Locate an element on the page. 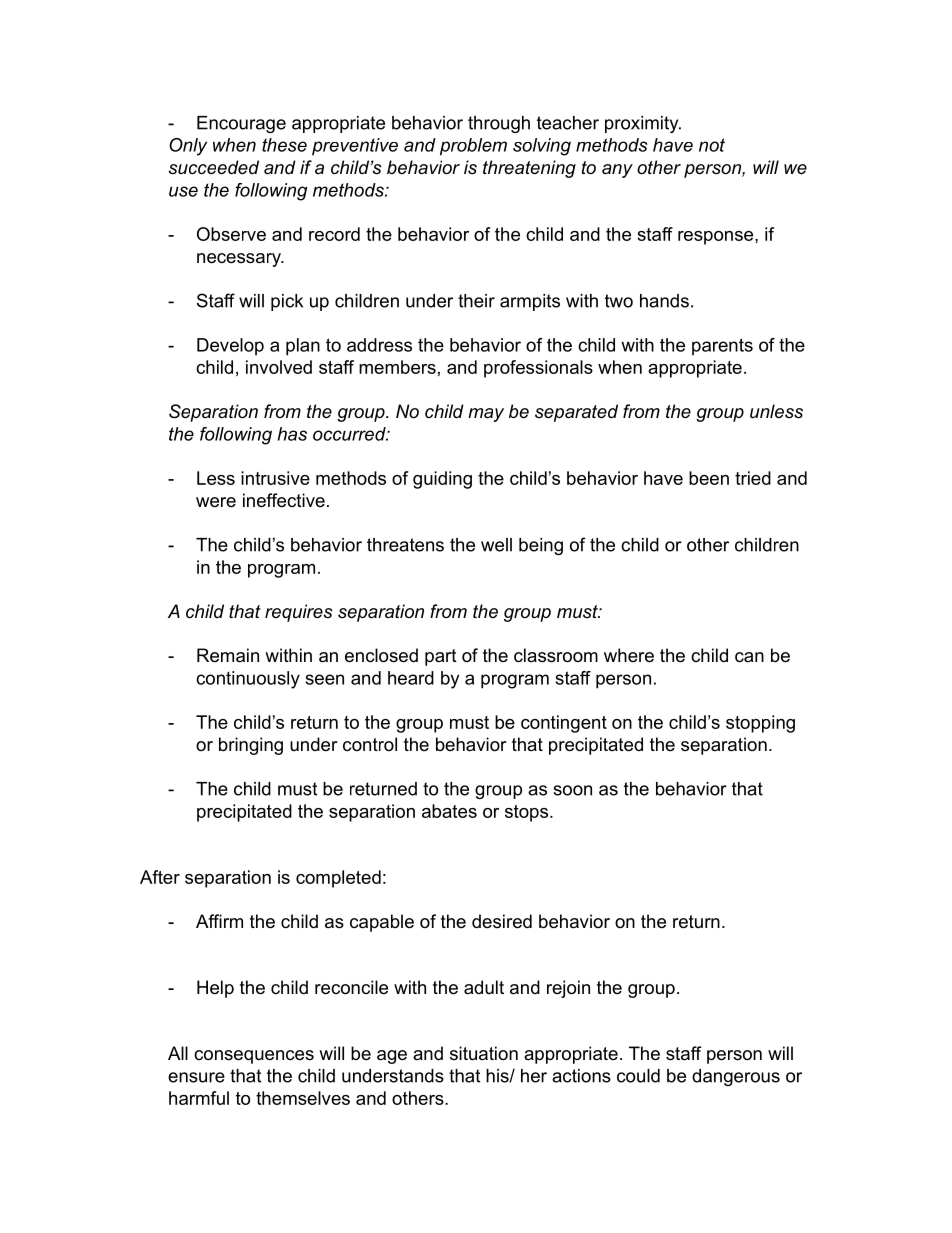 This document has height=1233, width=952. succeeded is located at coordinates (214, 167).
